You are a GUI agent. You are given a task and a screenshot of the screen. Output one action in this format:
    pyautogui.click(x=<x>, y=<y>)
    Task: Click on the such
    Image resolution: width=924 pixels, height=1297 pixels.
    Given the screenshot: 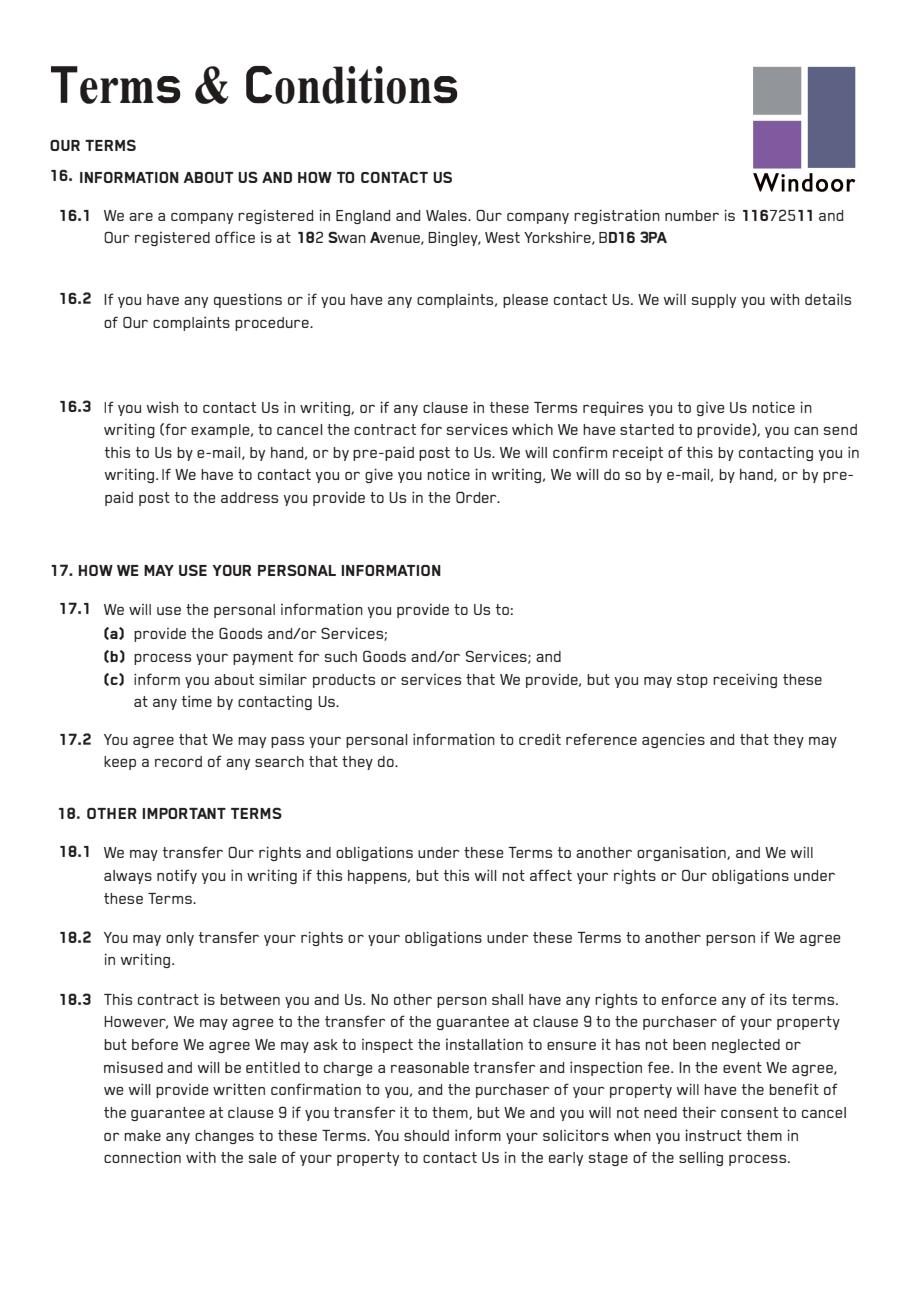 What is the action you would take?
    pyautogui.click(x=340, y=656)
